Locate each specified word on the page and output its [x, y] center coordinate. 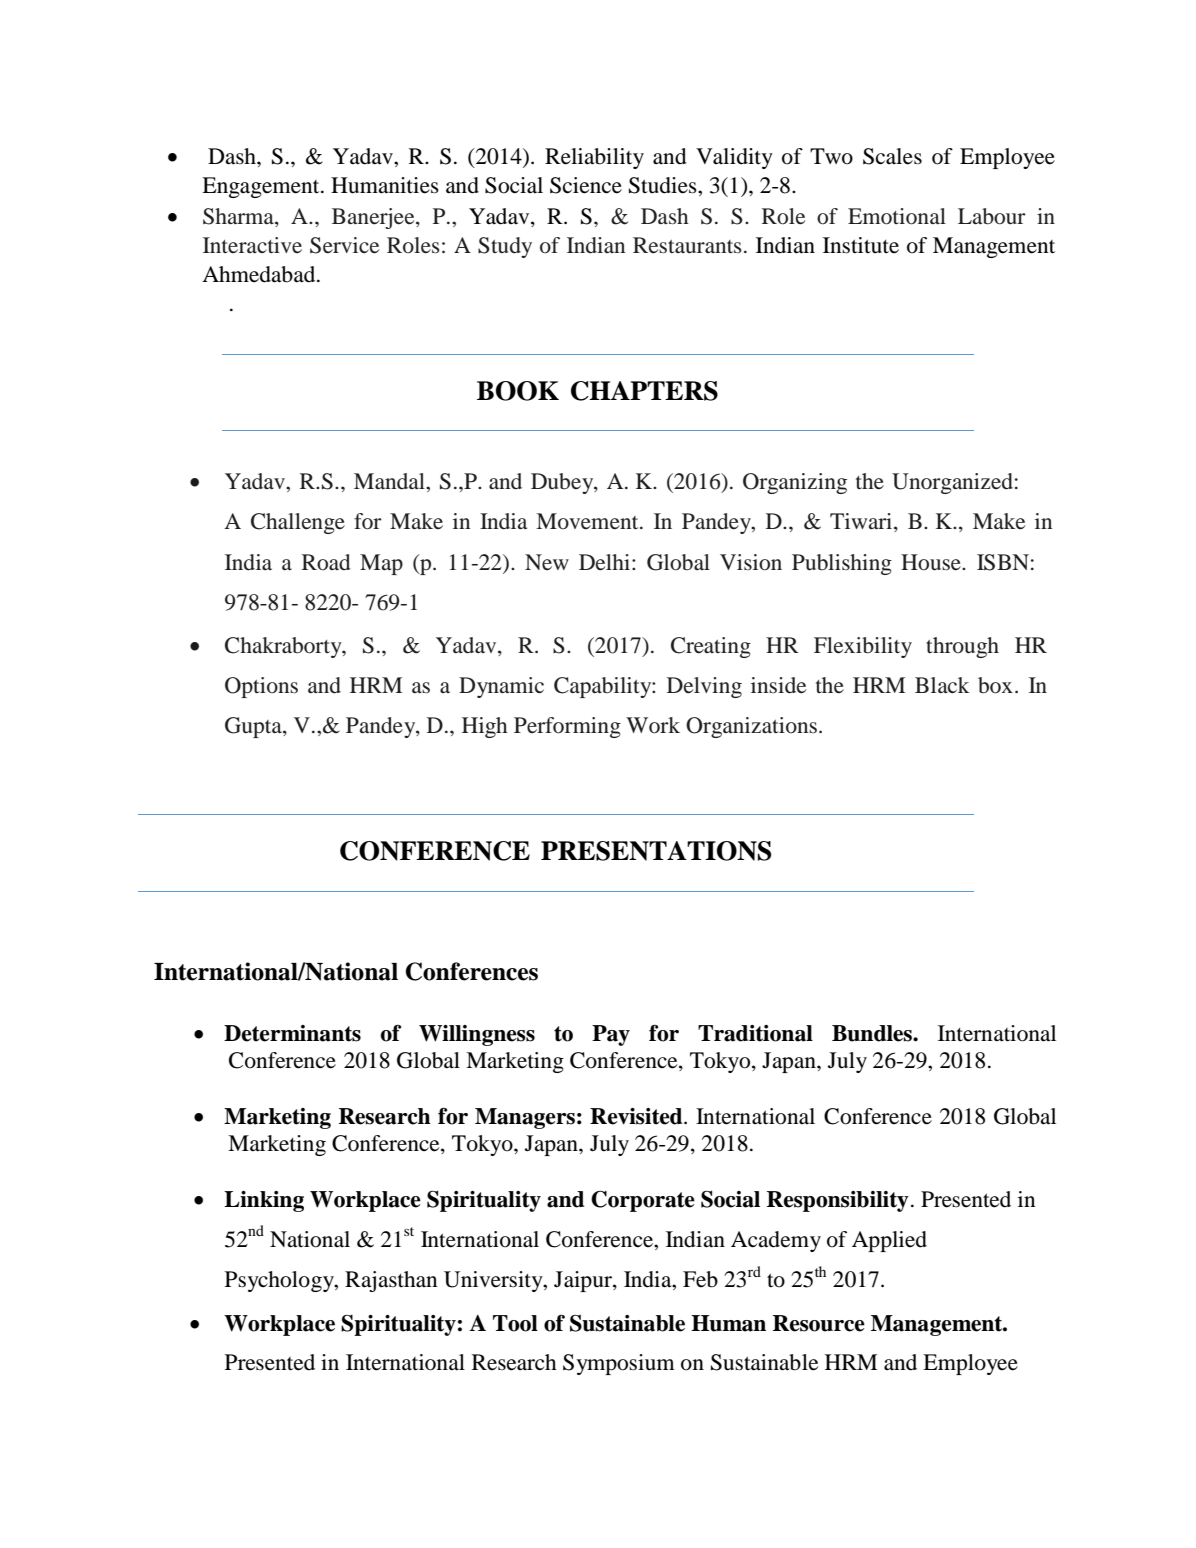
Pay [611, 1035]
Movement [588, 521]
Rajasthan [391, 1281]
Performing [567, 727]
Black [942, 685]
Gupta [254, 727]
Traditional [755, 1033]
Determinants [292, 1033]
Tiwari [862, 522]
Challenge [298, 523]
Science [586, 185]
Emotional [897, 216]
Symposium [619, 1364]
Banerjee [374, 218]
